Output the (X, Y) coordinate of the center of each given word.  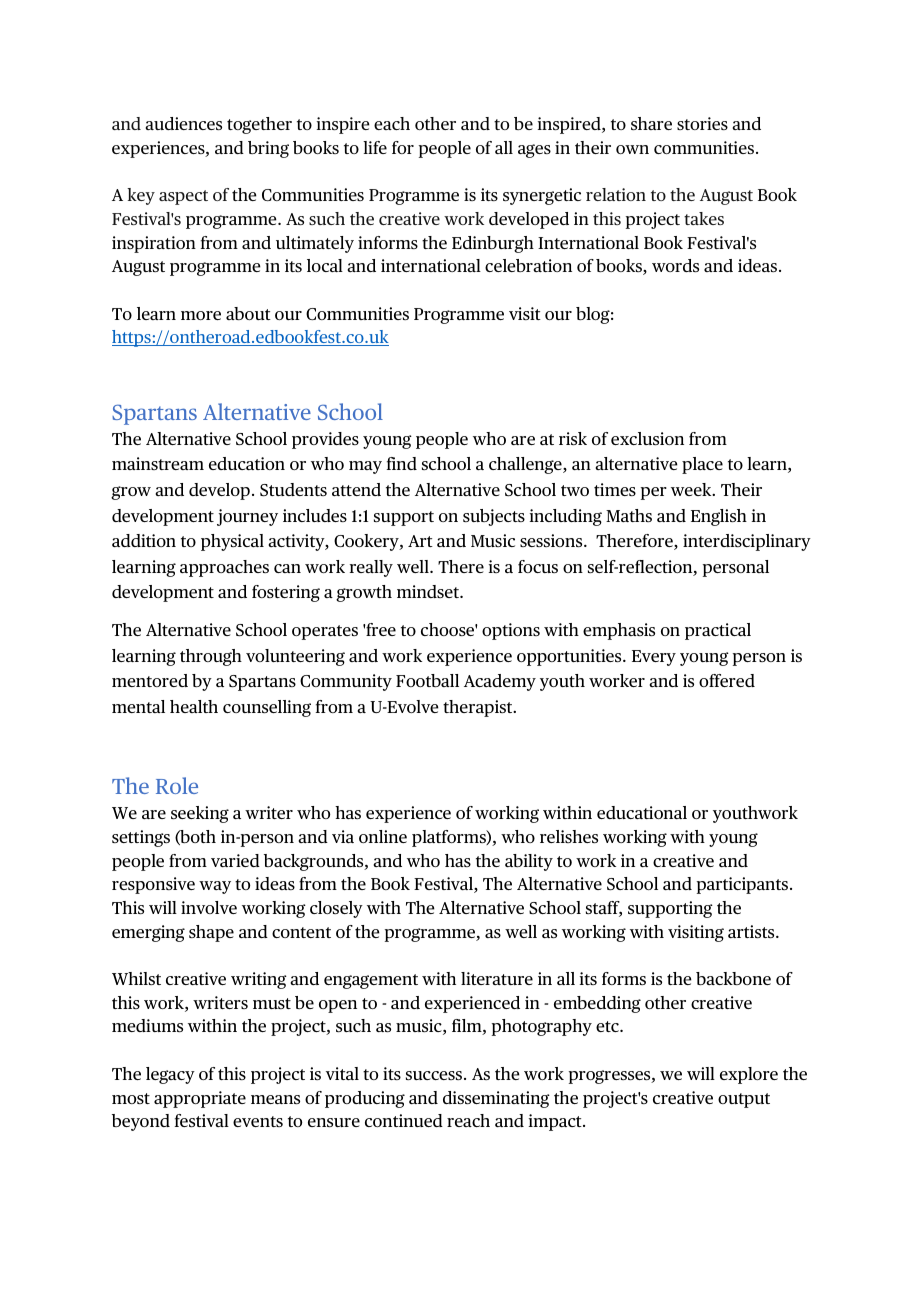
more (201, 315)
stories (702, 123)
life (375, 147)
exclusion (647, 438)
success (435, 1075)
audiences (183, 123)
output (744, 1100)
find (402, 463)
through (211, 657)
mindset (429, 591)
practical (718, 631)
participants (744, 885)
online (383, 836)
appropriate (200, 1099)
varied (235, 860)
